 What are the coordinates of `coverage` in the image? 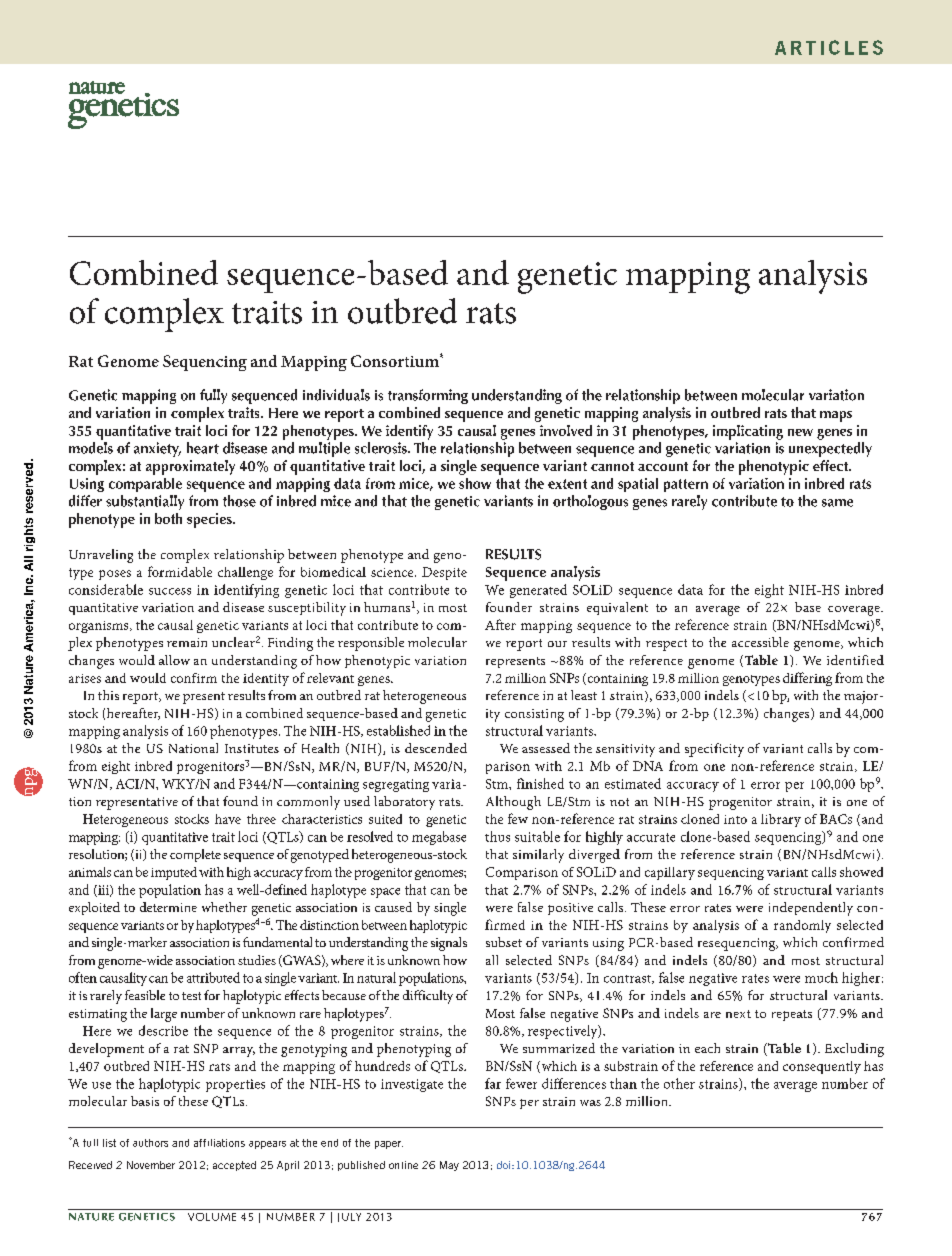 It's located at (855, 611).
